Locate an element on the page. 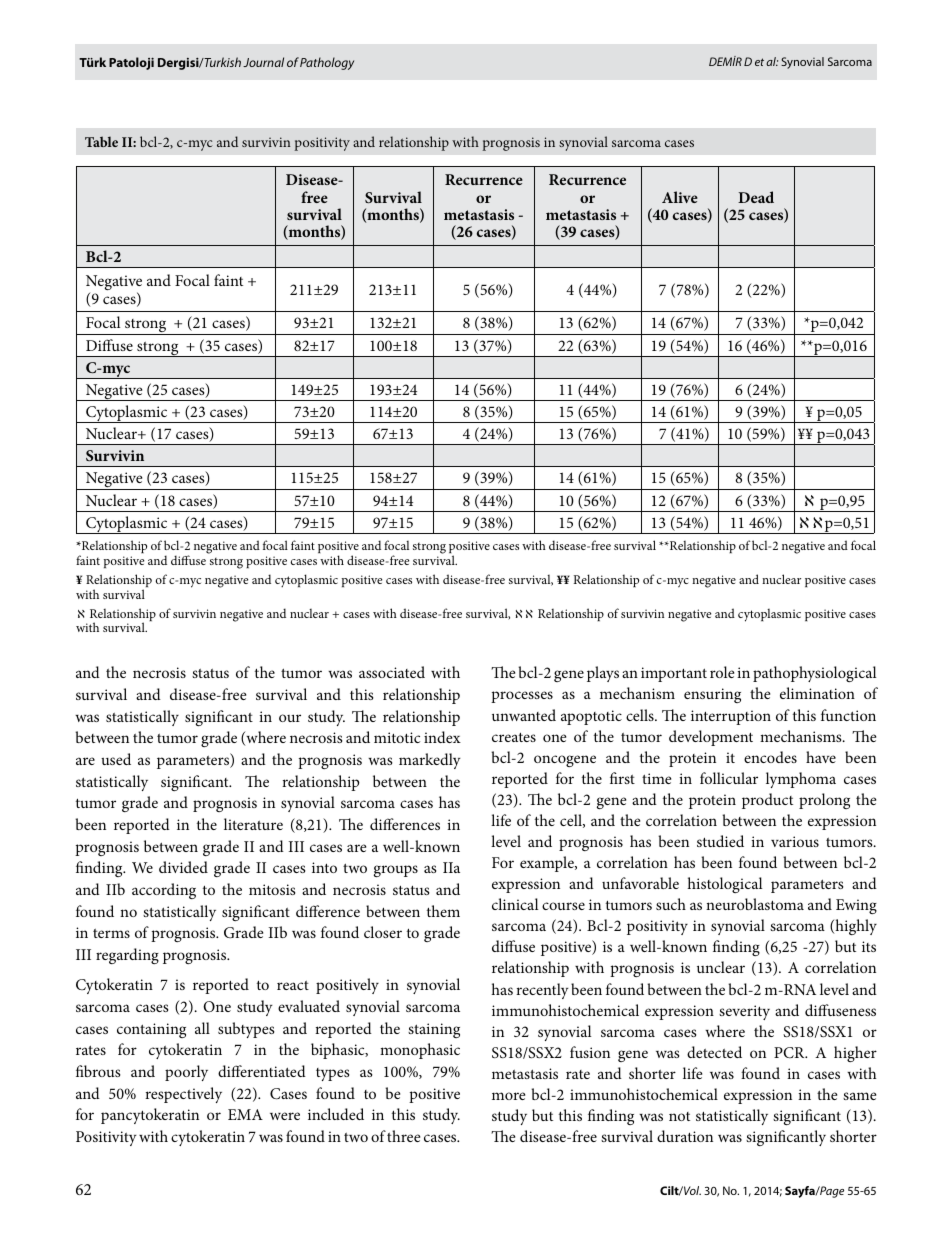 The image size is (952, 1240). Journal is located at coordinates (263, 62).
